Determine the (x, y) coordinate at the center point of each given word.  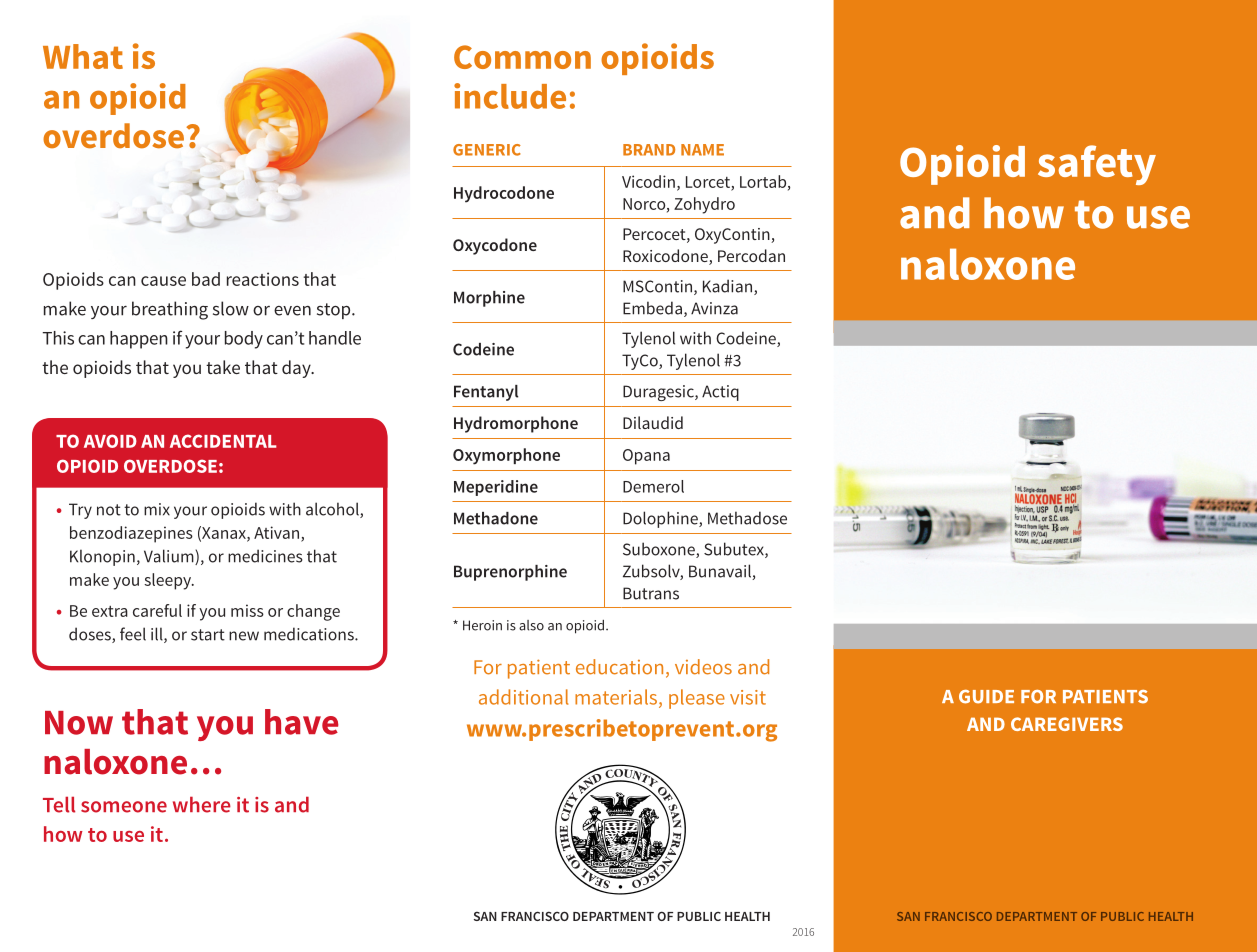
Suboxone (660, 550)
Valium (170, 557)
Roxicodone (666, 257)
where (202, 805)
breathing (170, 310)
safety (1097, 165)
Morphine (489, 299)
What (83, 56)
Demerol (653, 486)
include (510, 96)
